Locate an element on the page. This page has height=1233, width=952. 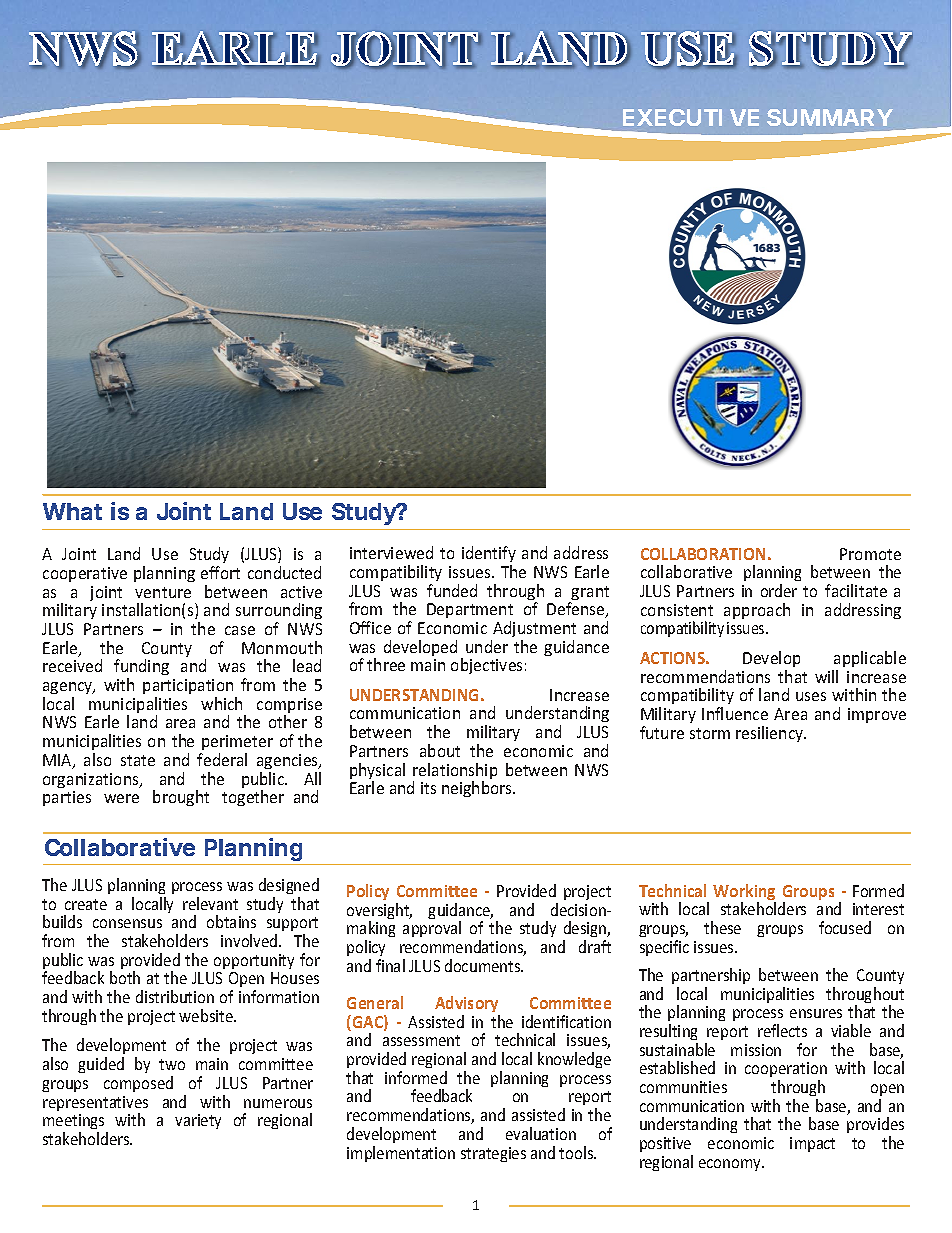
COLLABORATION is located at coordinates (703, 554).
